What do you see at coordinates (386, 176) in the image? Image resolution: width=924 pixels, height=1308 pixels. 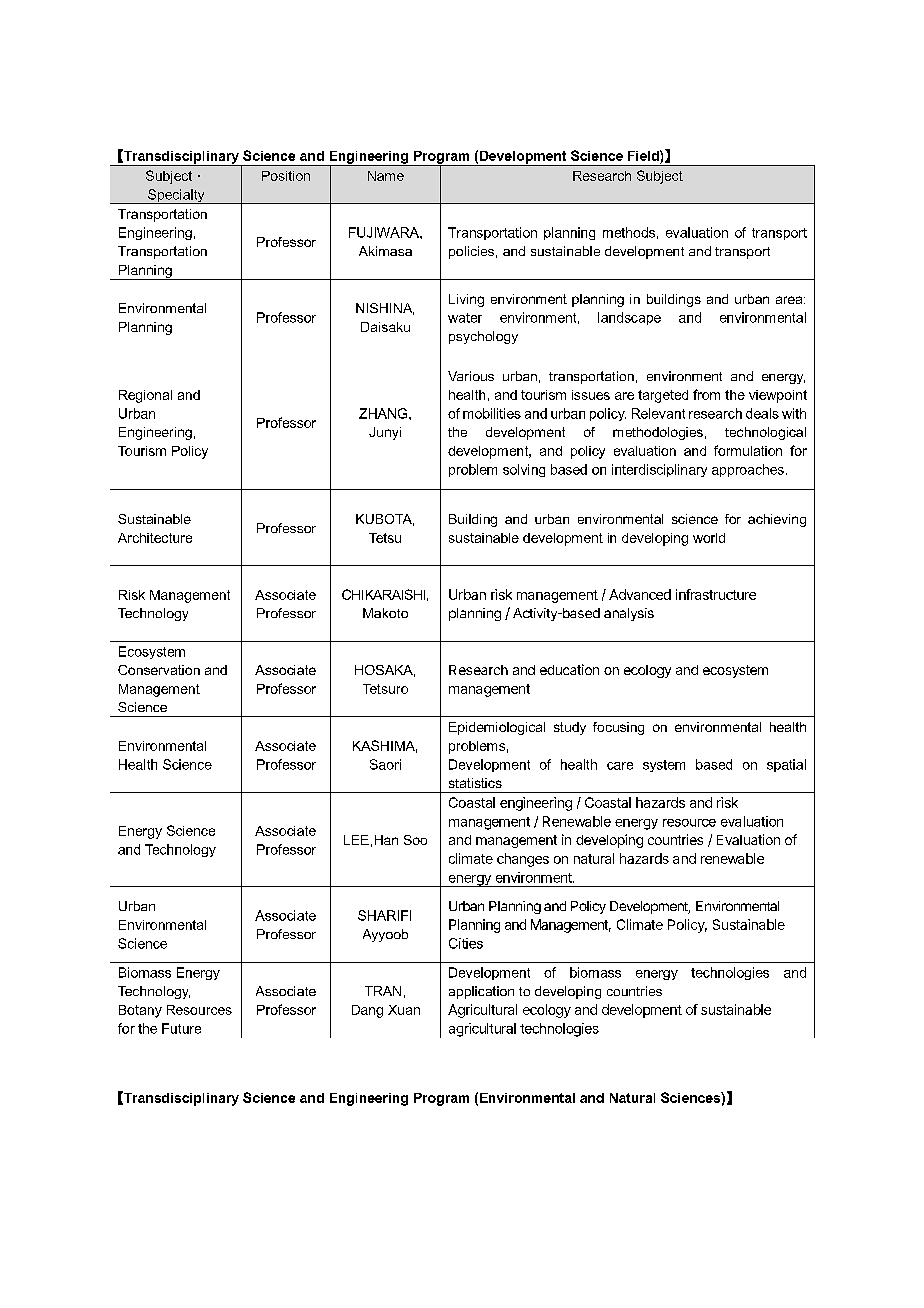 I see `Name` at bounding box center [386, 176].
